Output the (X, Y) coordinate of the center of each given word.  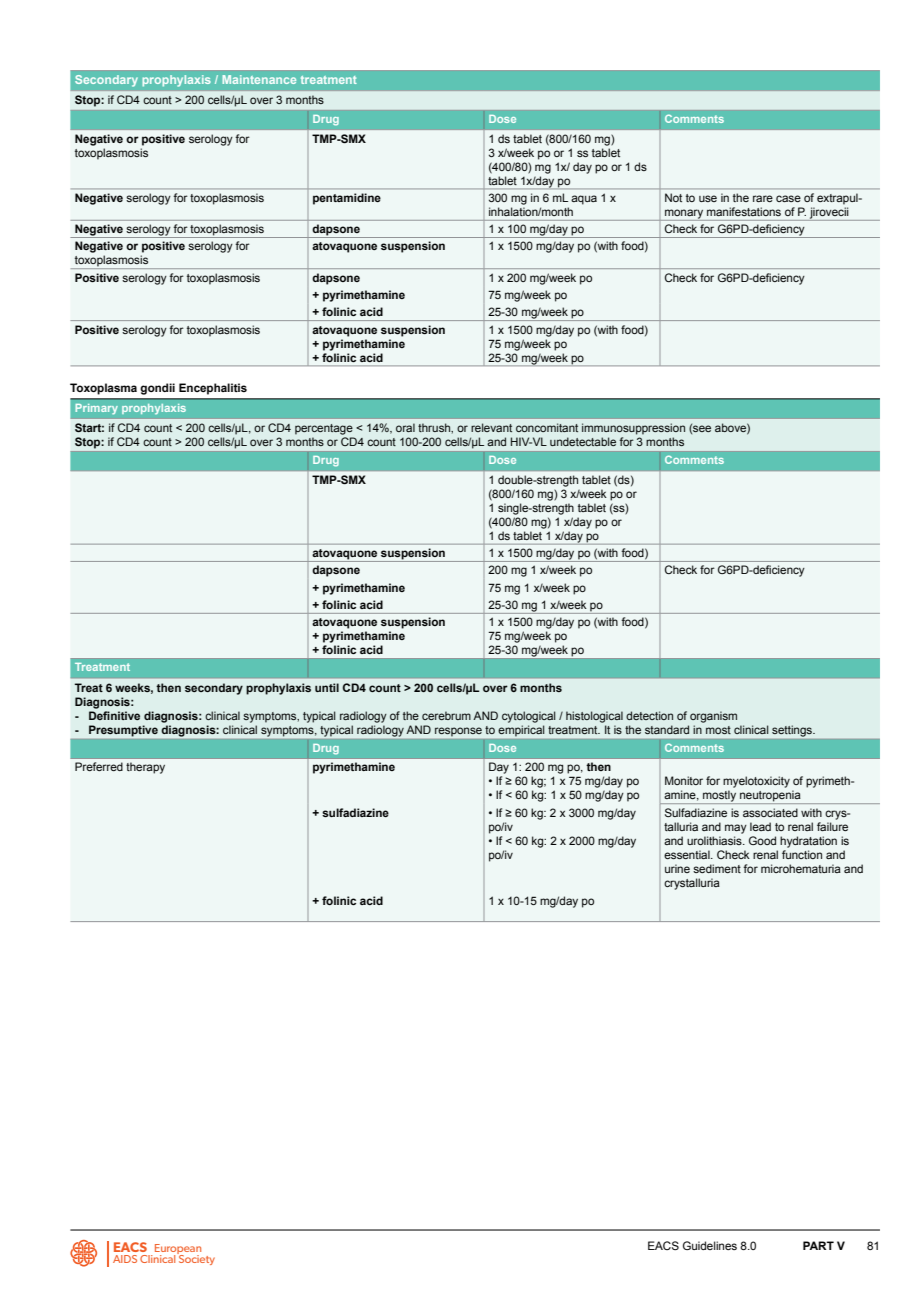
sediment (717, 868)
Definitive (114, 715)
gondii (157, 389)
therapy (145, 768)
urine (677, 868)
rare (763, 198)
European (178, 1250)
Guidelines (710, 1245)
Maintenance (259, 79)
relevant (491, 427)
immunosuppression (633, 429)
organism (713, 717)
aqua (584, 200)
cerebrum (446, 715)
